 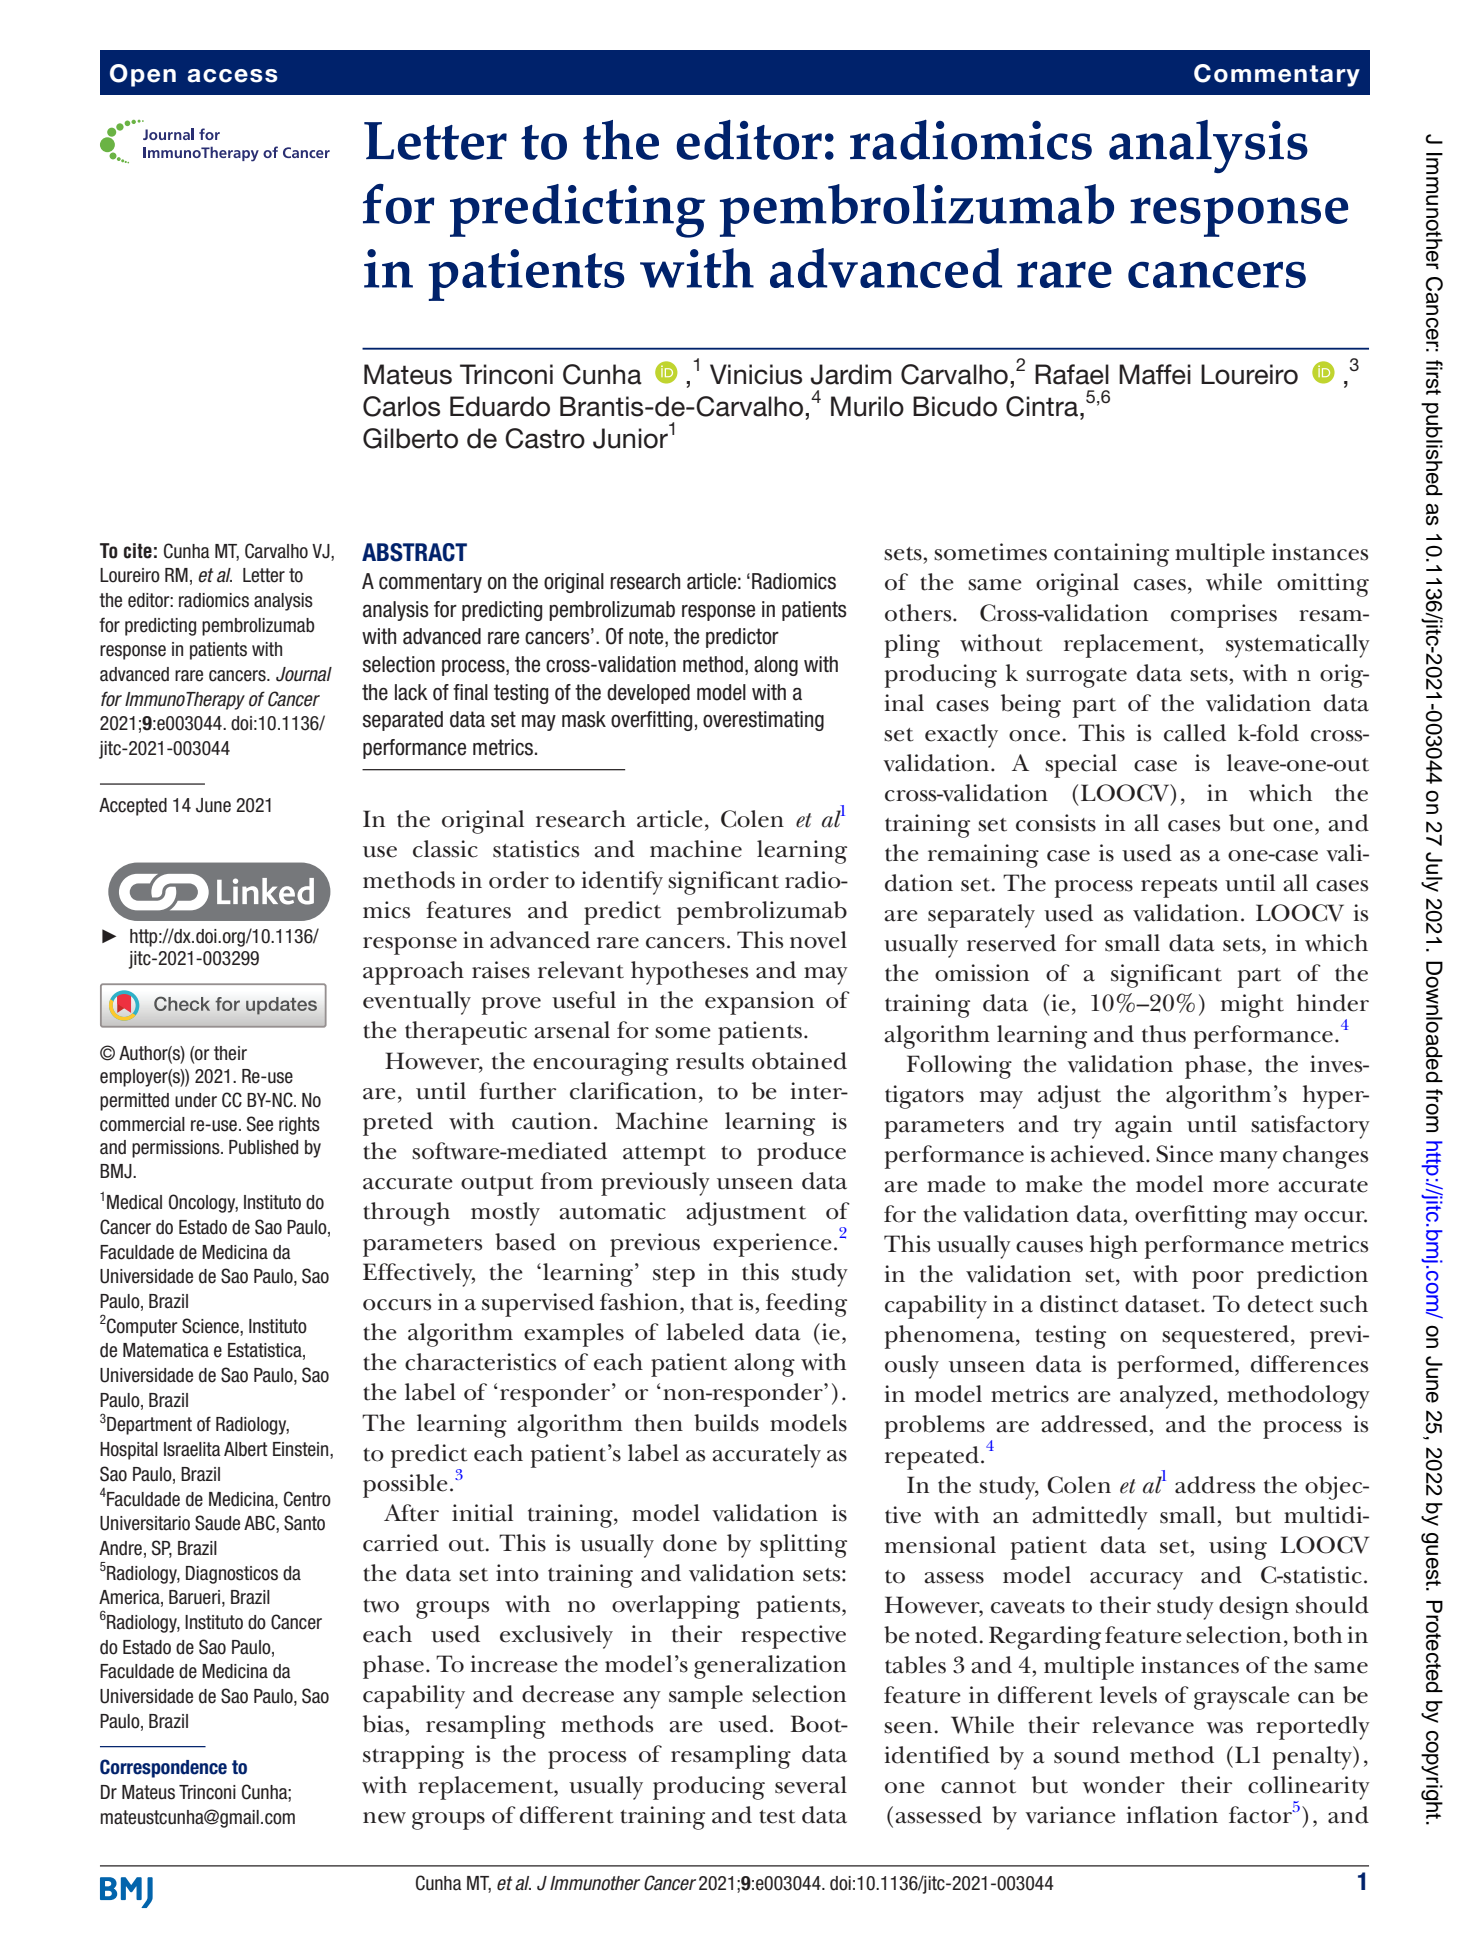 What do you see at coordinates (143, 75) in the document?
I see `Open` at bounding box center [143, 75].
